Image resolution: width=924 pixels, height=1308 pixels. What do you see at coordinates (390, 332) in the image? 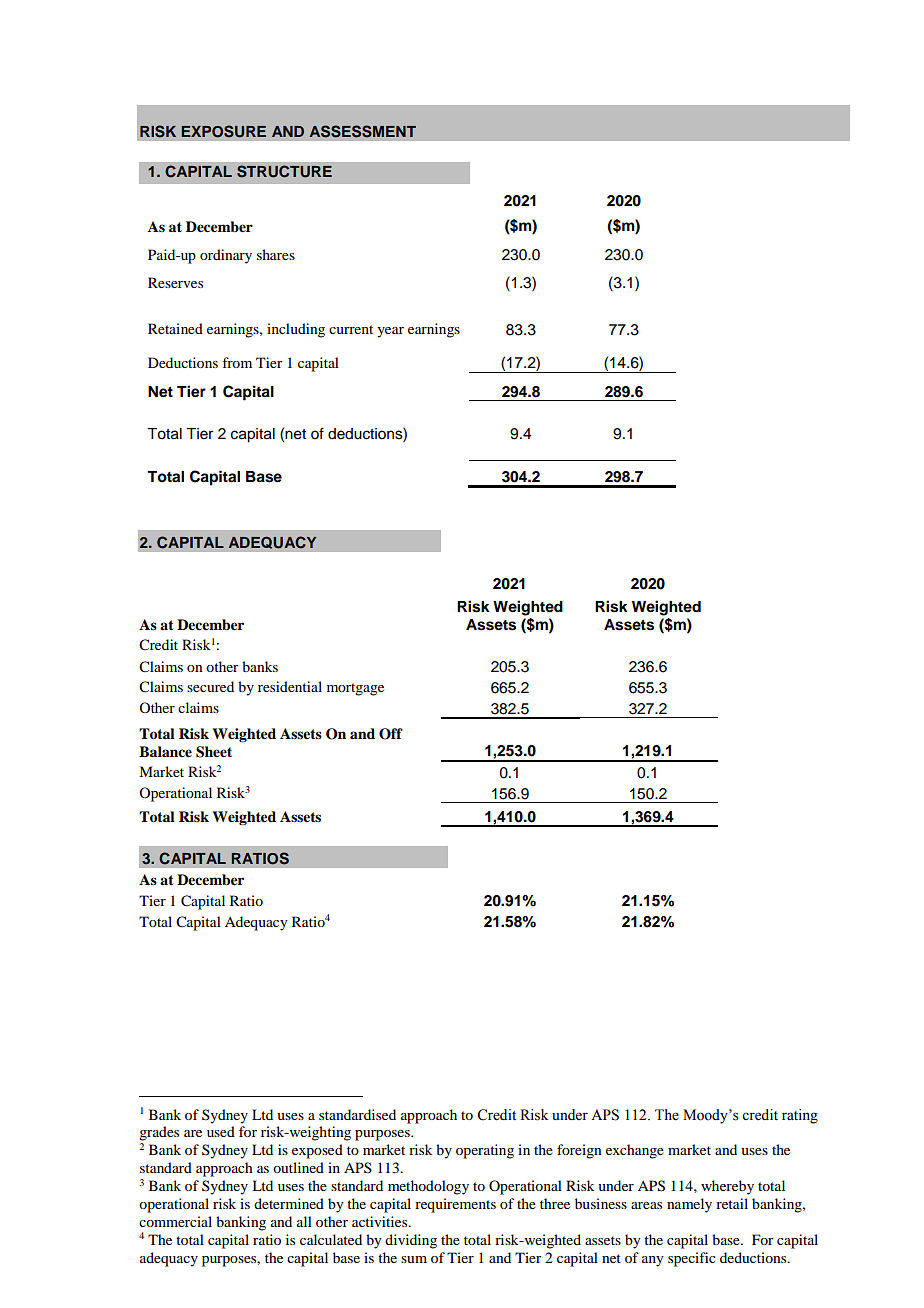
I see `year` at bounding box center [390, 332].
